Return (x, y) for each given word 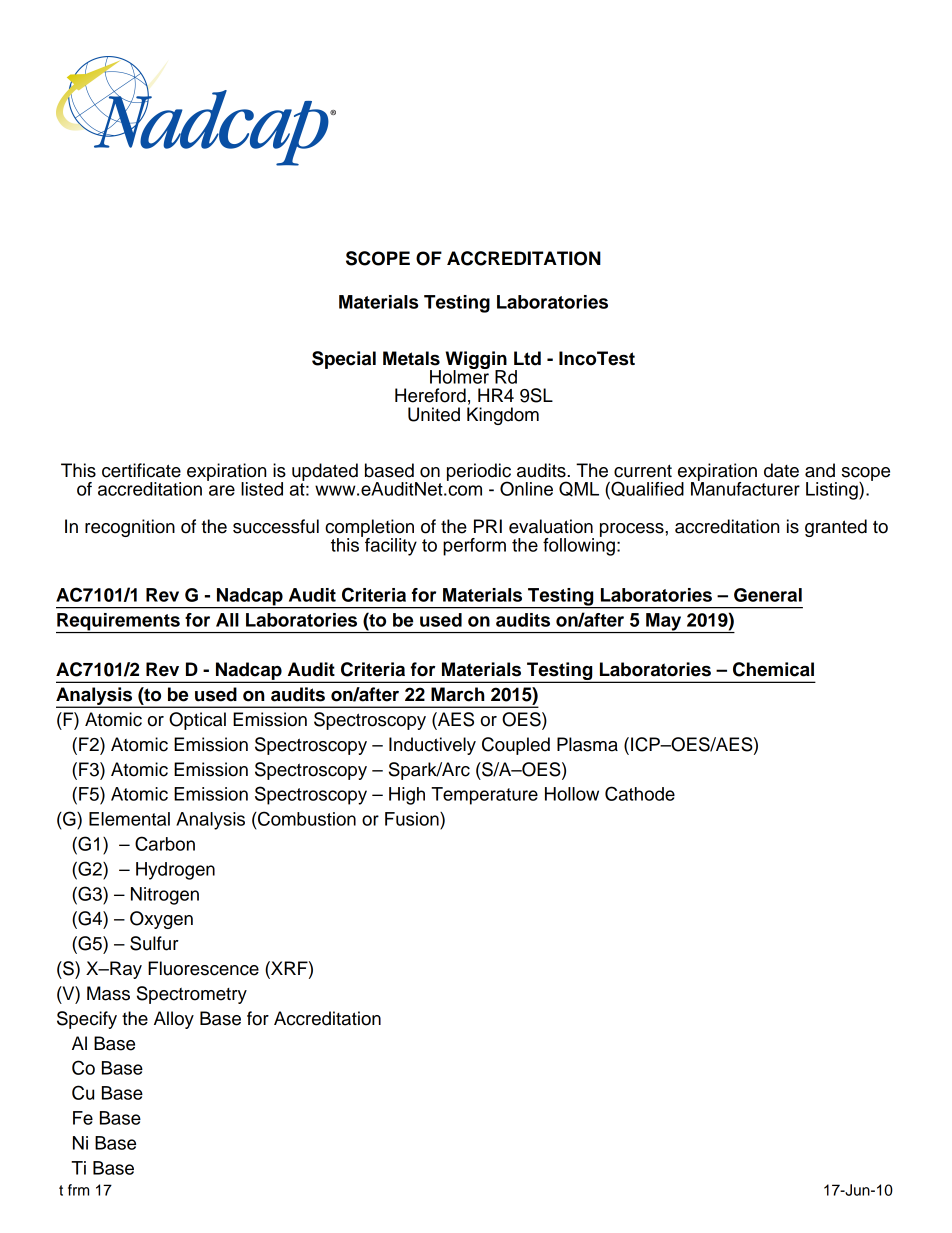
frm (78, 1190)
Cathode (640, 793)
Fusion (413, 819)
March (458, 694)
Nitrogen (165, 896)
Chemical (773, 669)
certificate (141, 470)
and (820, 470)
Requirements (119, 623)
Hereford (430, 395)
